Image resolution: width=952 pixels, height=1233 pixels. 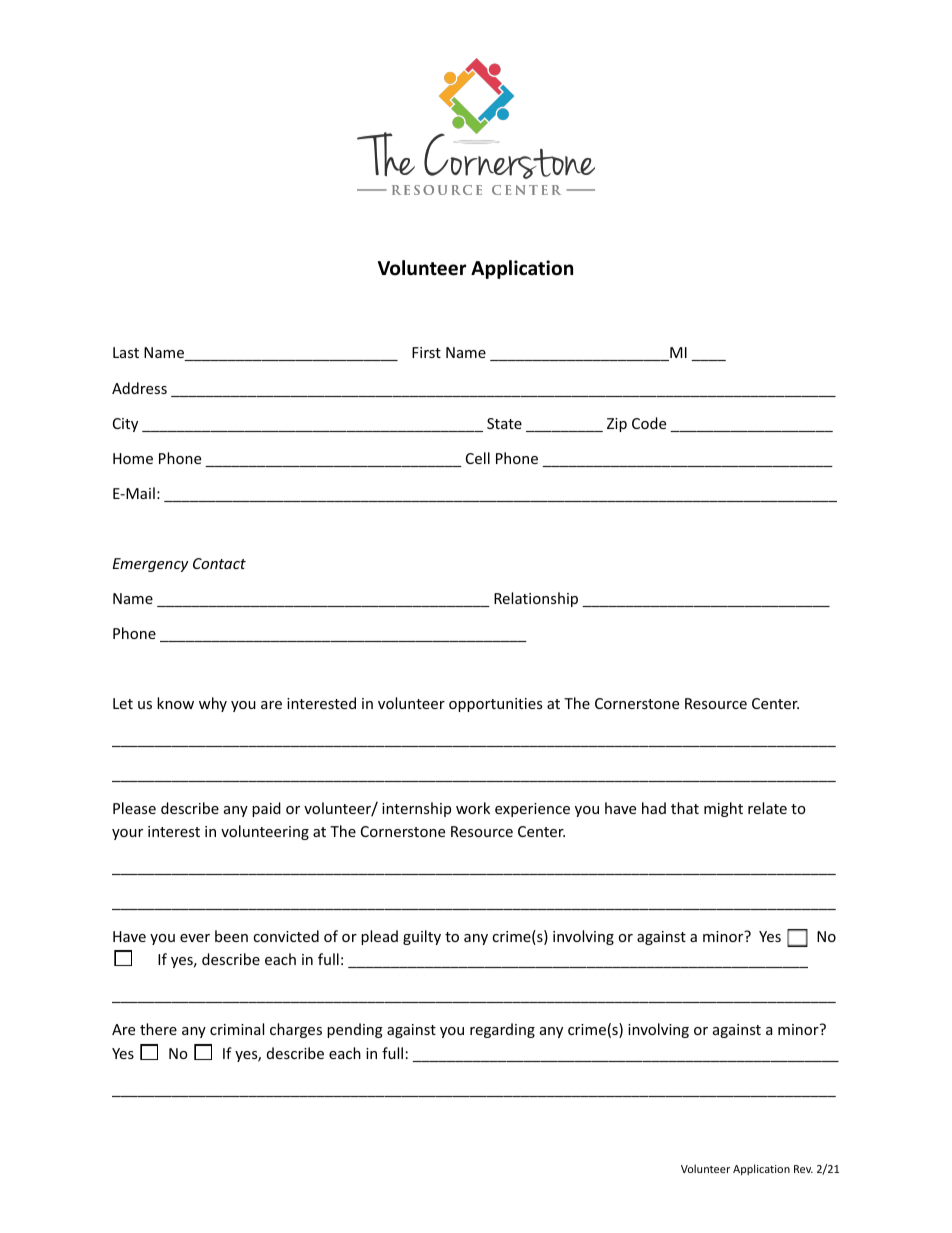 I want to click on regarding, so click(x=502, y=1030).
